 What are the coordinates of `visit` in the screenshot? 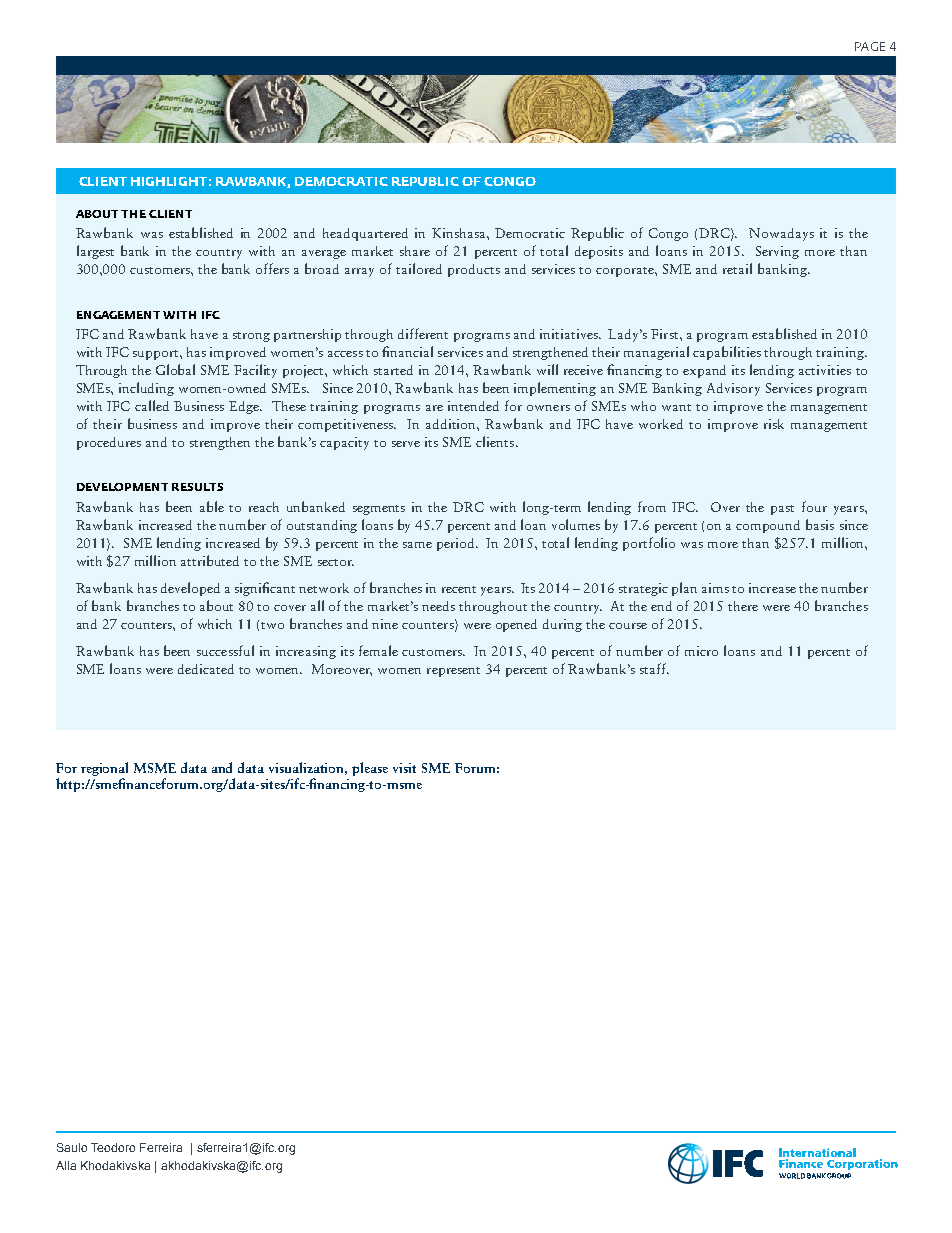 It's located at (404, 768).
